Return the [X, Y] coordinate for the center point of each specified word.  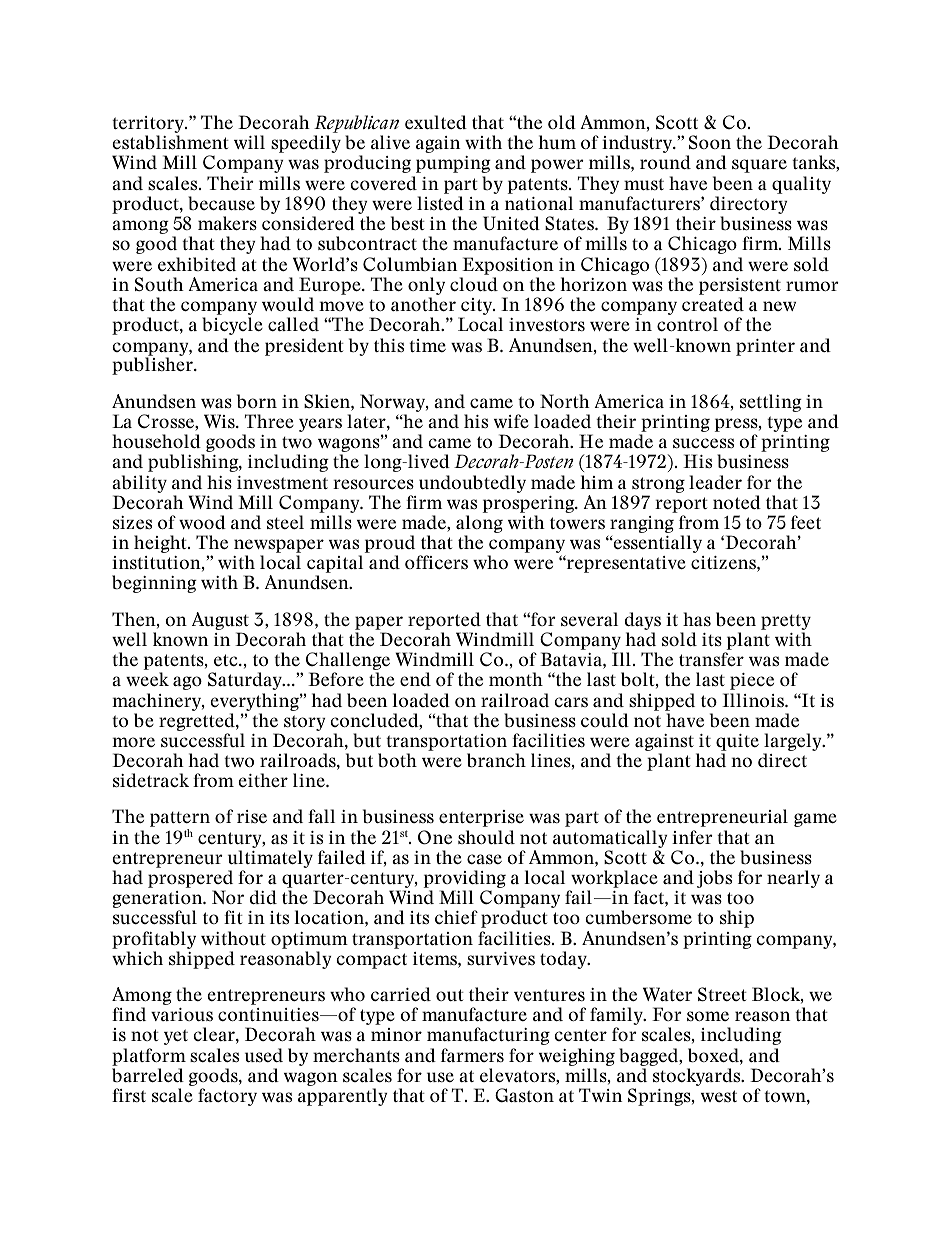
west [719, 1096]
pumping [453, 164]
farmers [472, 1055]
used [264, 1055]
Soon [710, 142]
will [249, 142]
